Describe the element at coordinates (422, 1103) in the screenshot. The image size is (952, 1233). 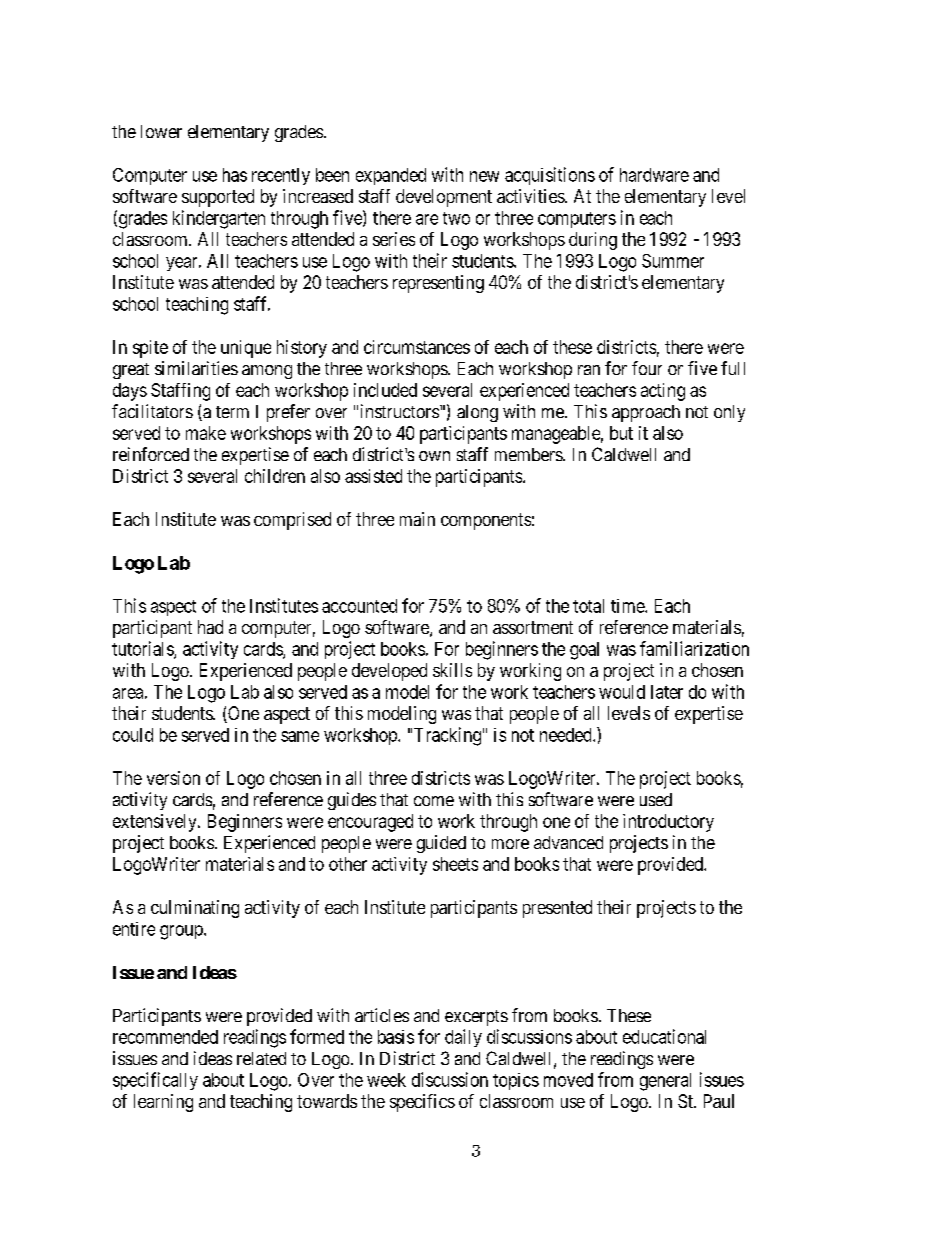
I see `specifics` at that location.
